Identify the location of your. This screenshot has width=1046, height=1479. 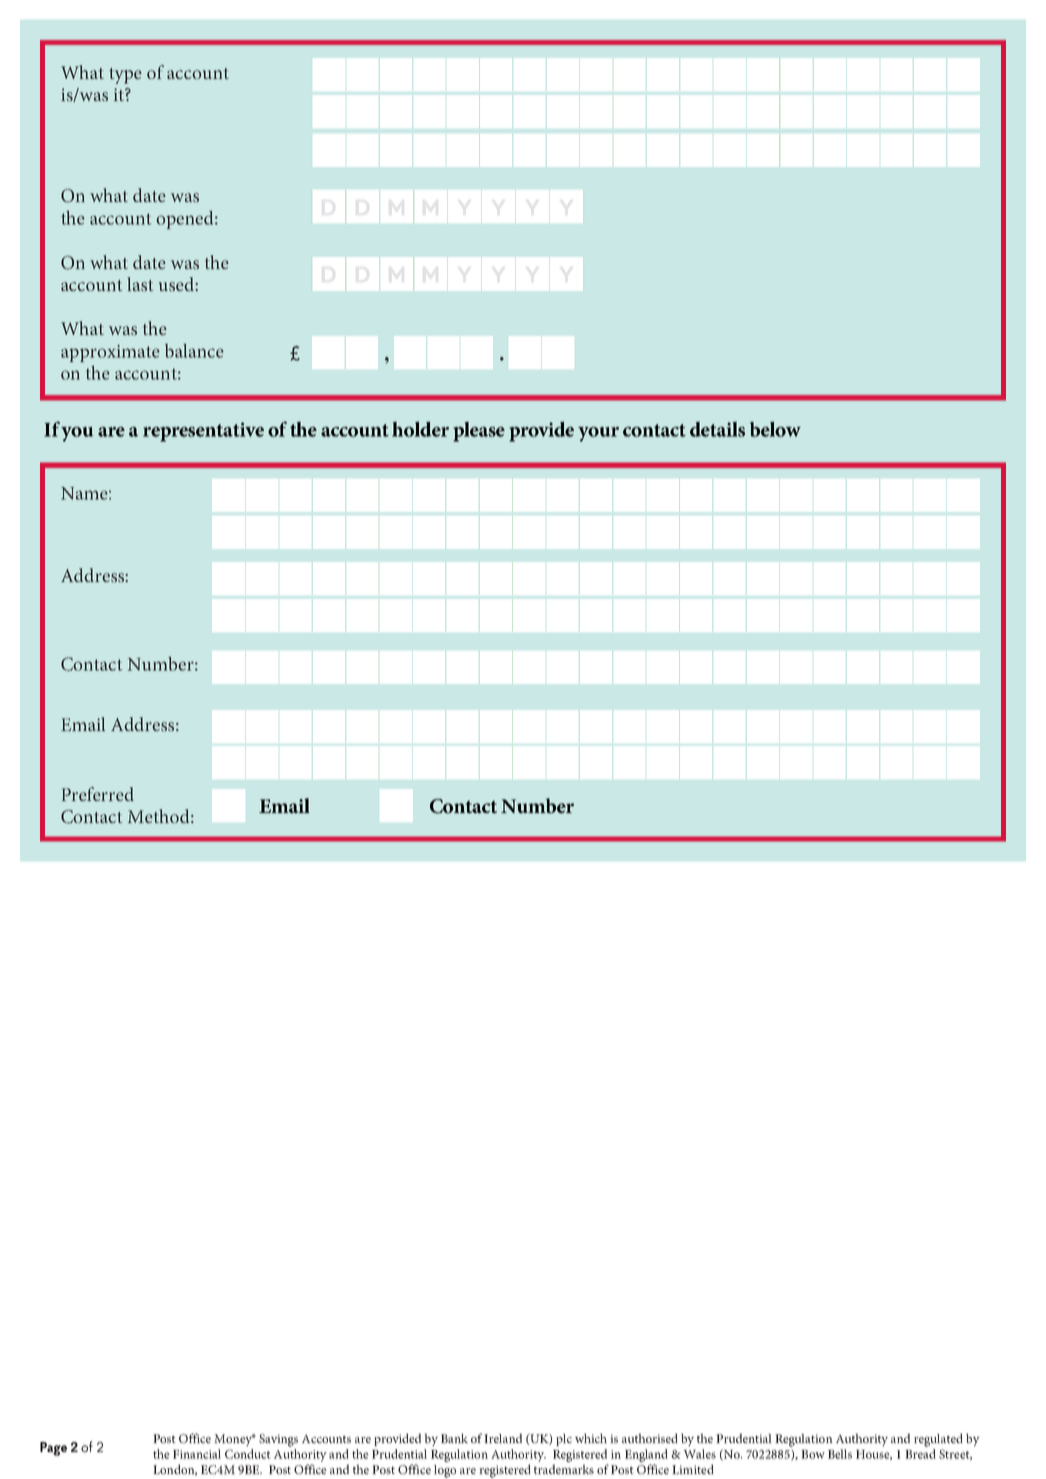
(598, 434).
